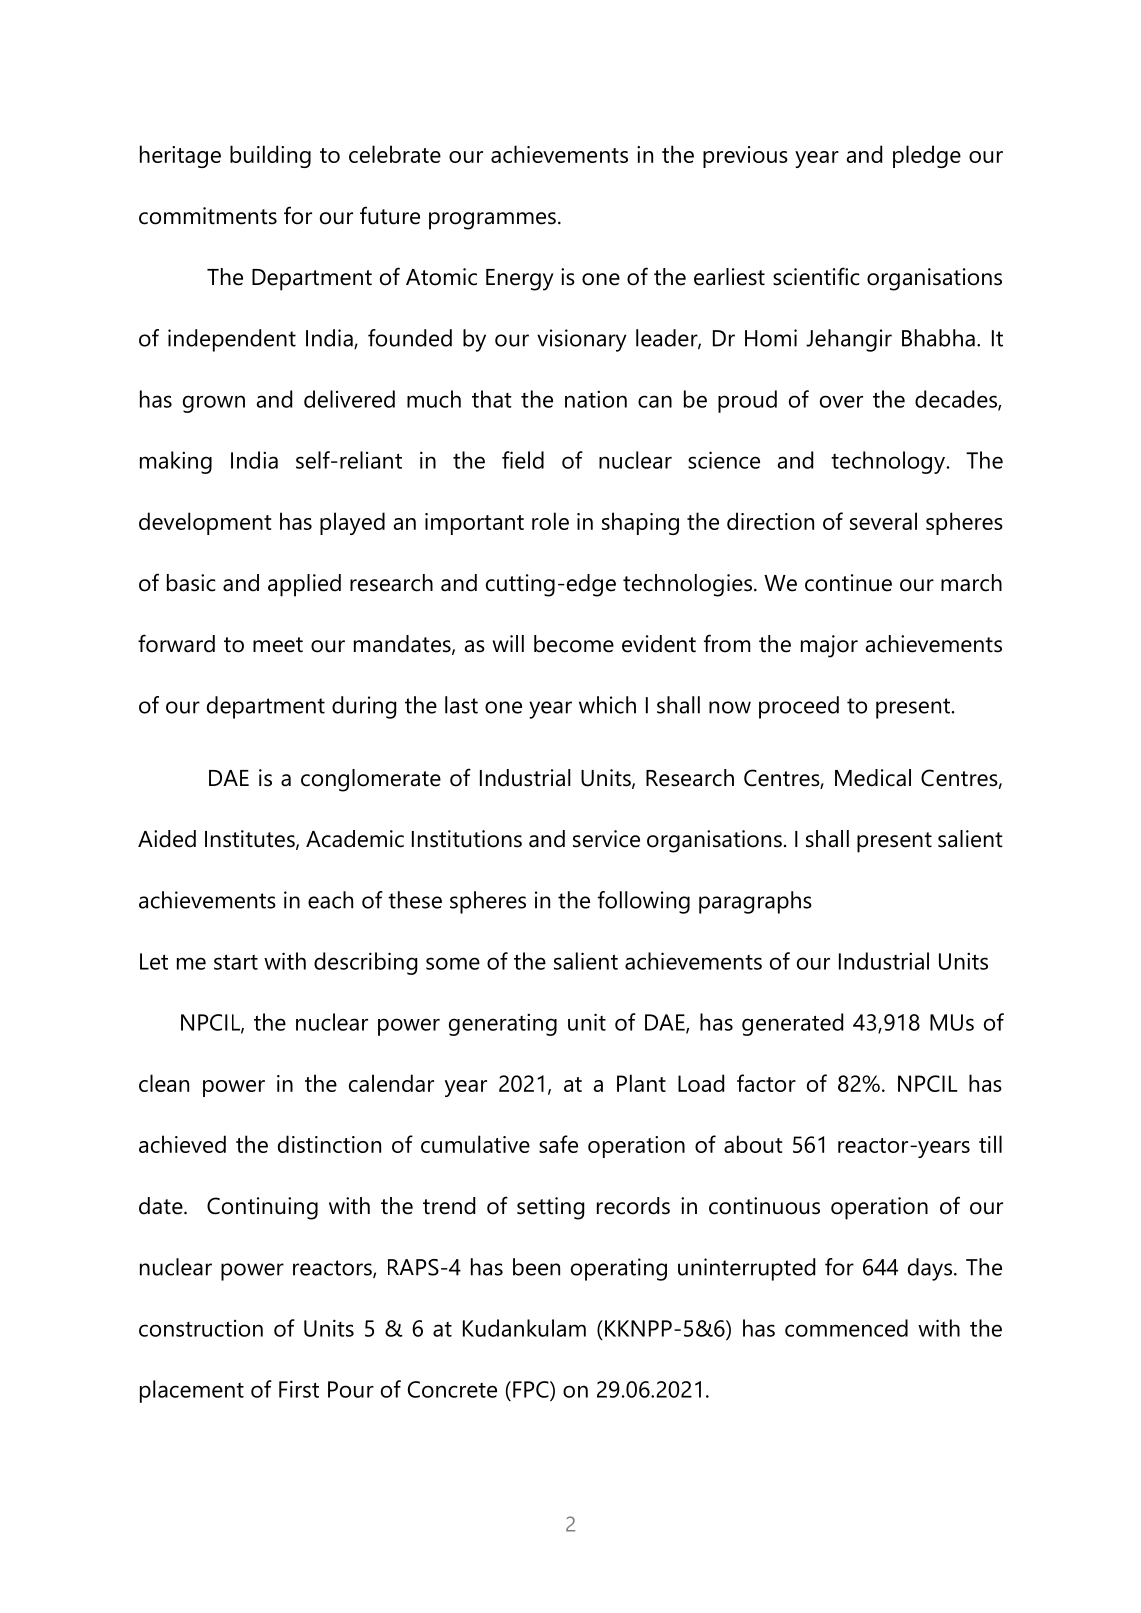 Image resolution: width=1141 pixels, height=1613 pixels. Describe the element at coordinates (606, 839) in the screenshot. I see `service` at that location.
